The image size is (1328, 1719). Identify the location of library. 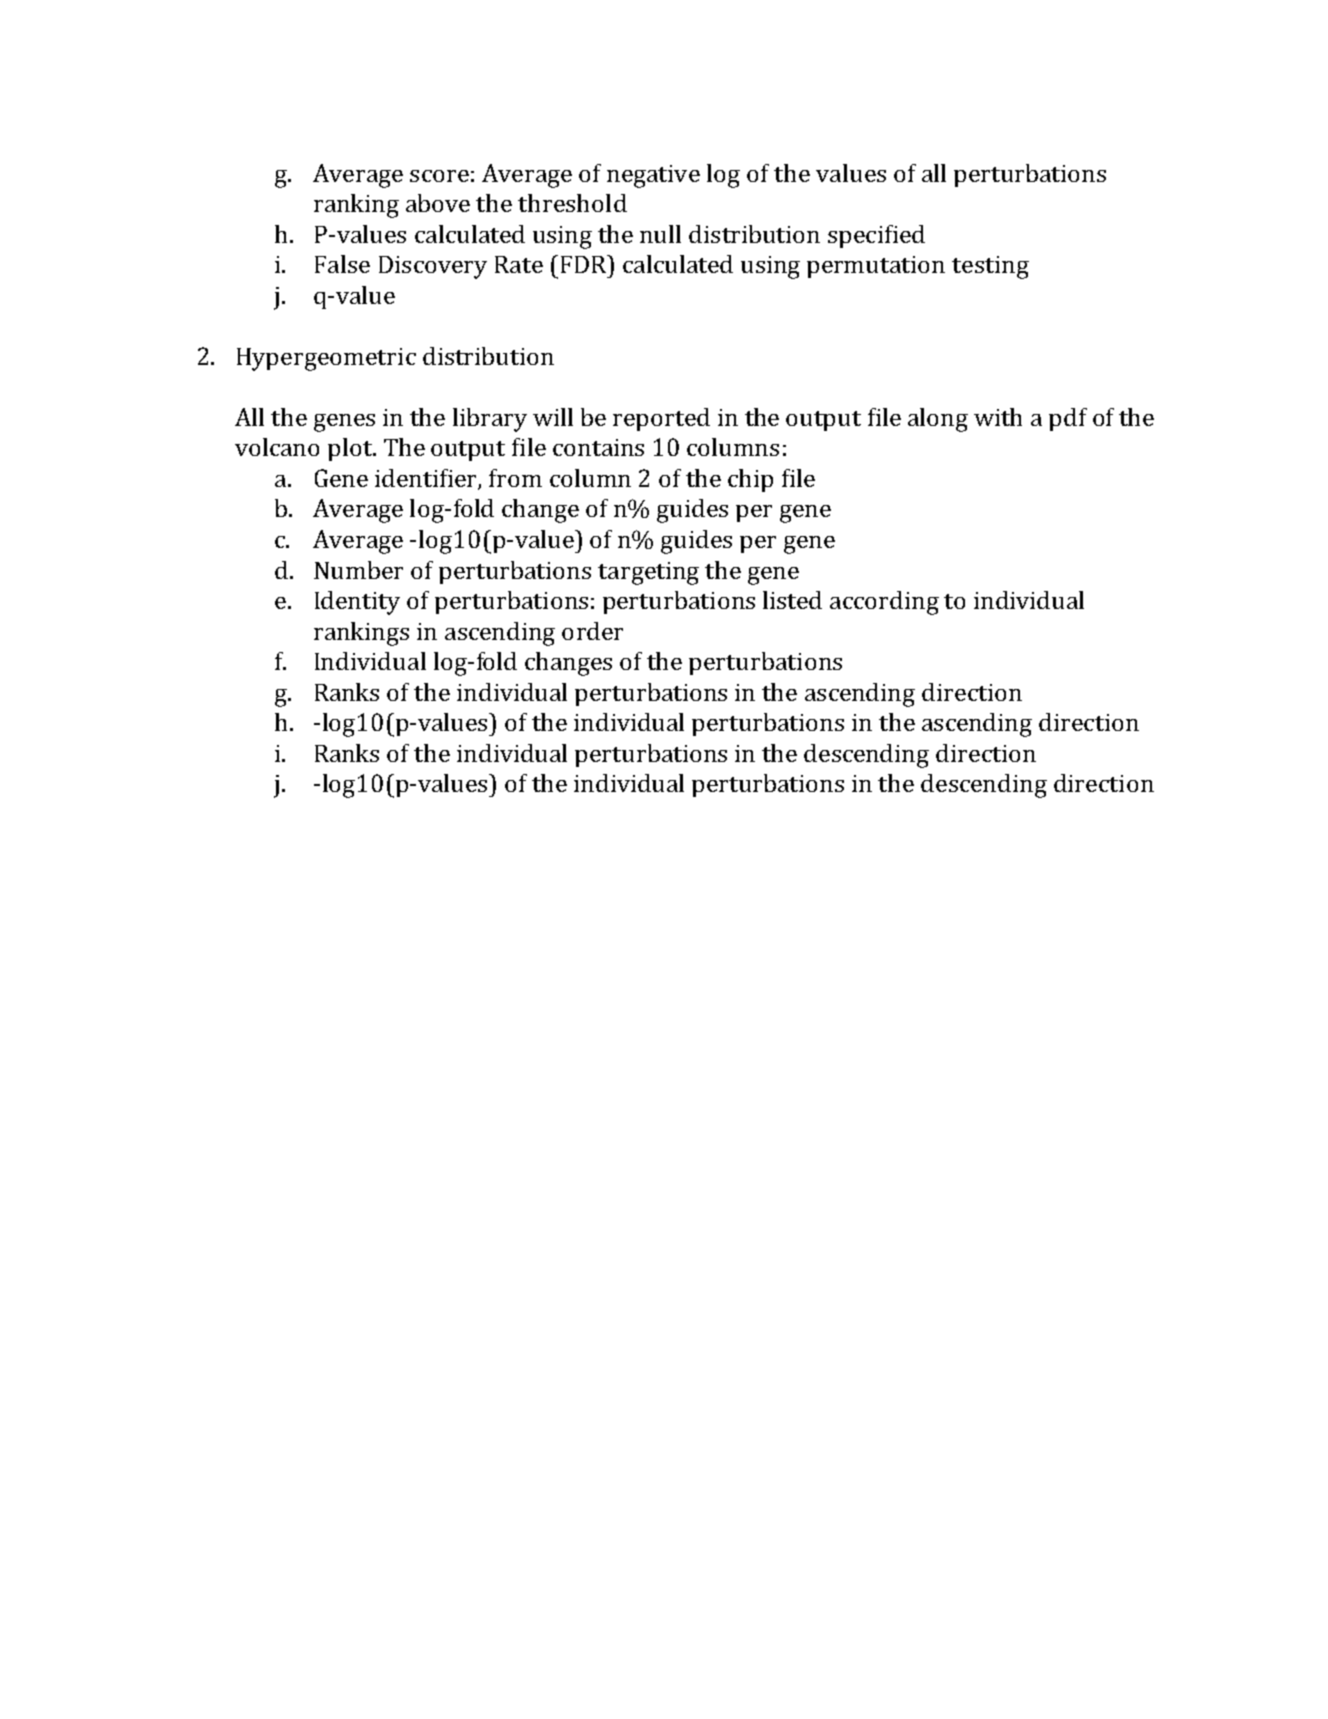
(490, 420).
